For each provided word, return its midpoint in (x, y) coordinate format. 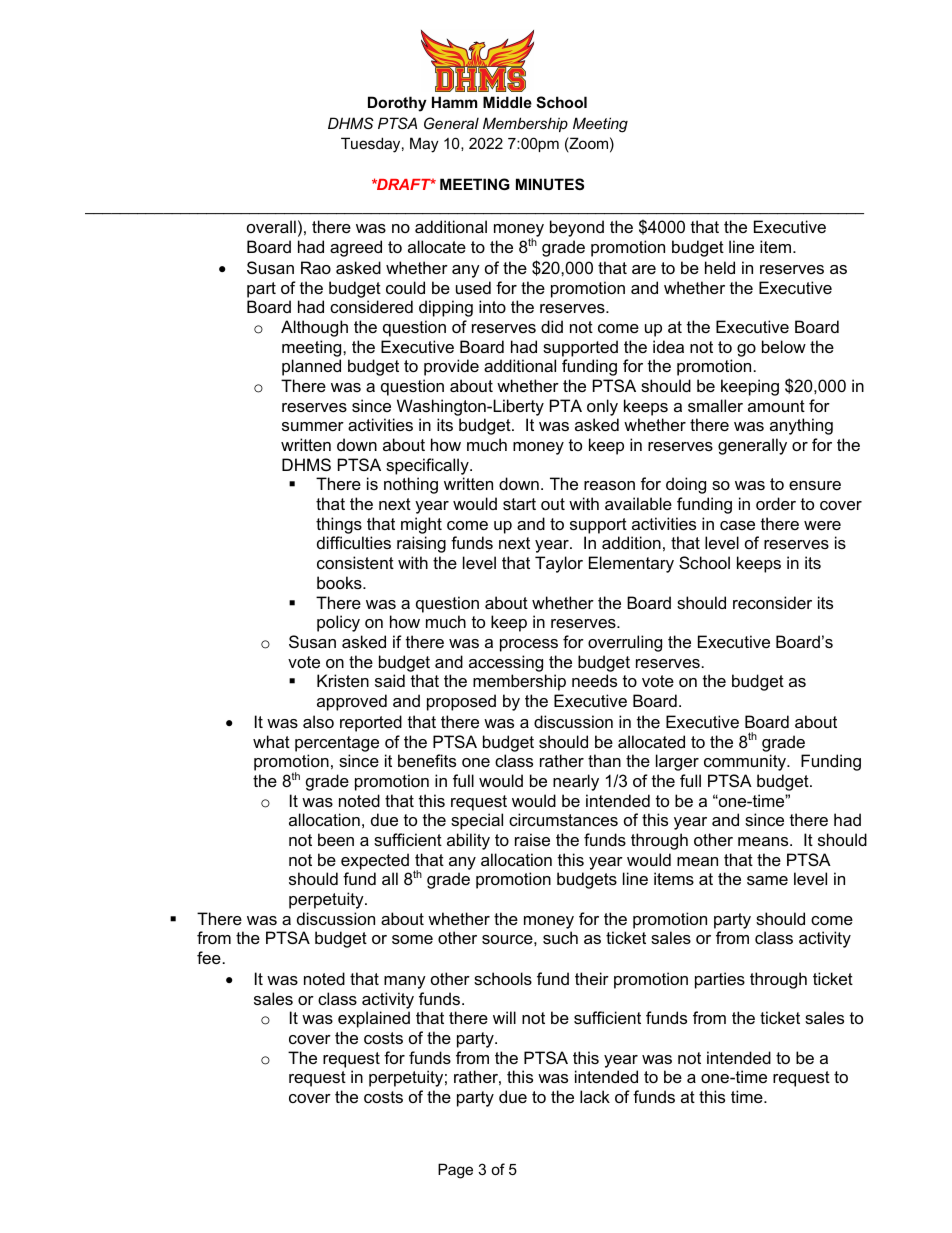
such (560, 937)
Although (314, 328)
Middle (507, 102)
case (737, 525)
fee (209, 957)
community (746, 762)
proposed (461, 702)
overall (271, 226)
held (720, 267)
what (271, 741)
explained (374, 1019)
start (519, 504)
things (339, 525)
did (552, 326)
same (767, 880)
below (784, 346)
